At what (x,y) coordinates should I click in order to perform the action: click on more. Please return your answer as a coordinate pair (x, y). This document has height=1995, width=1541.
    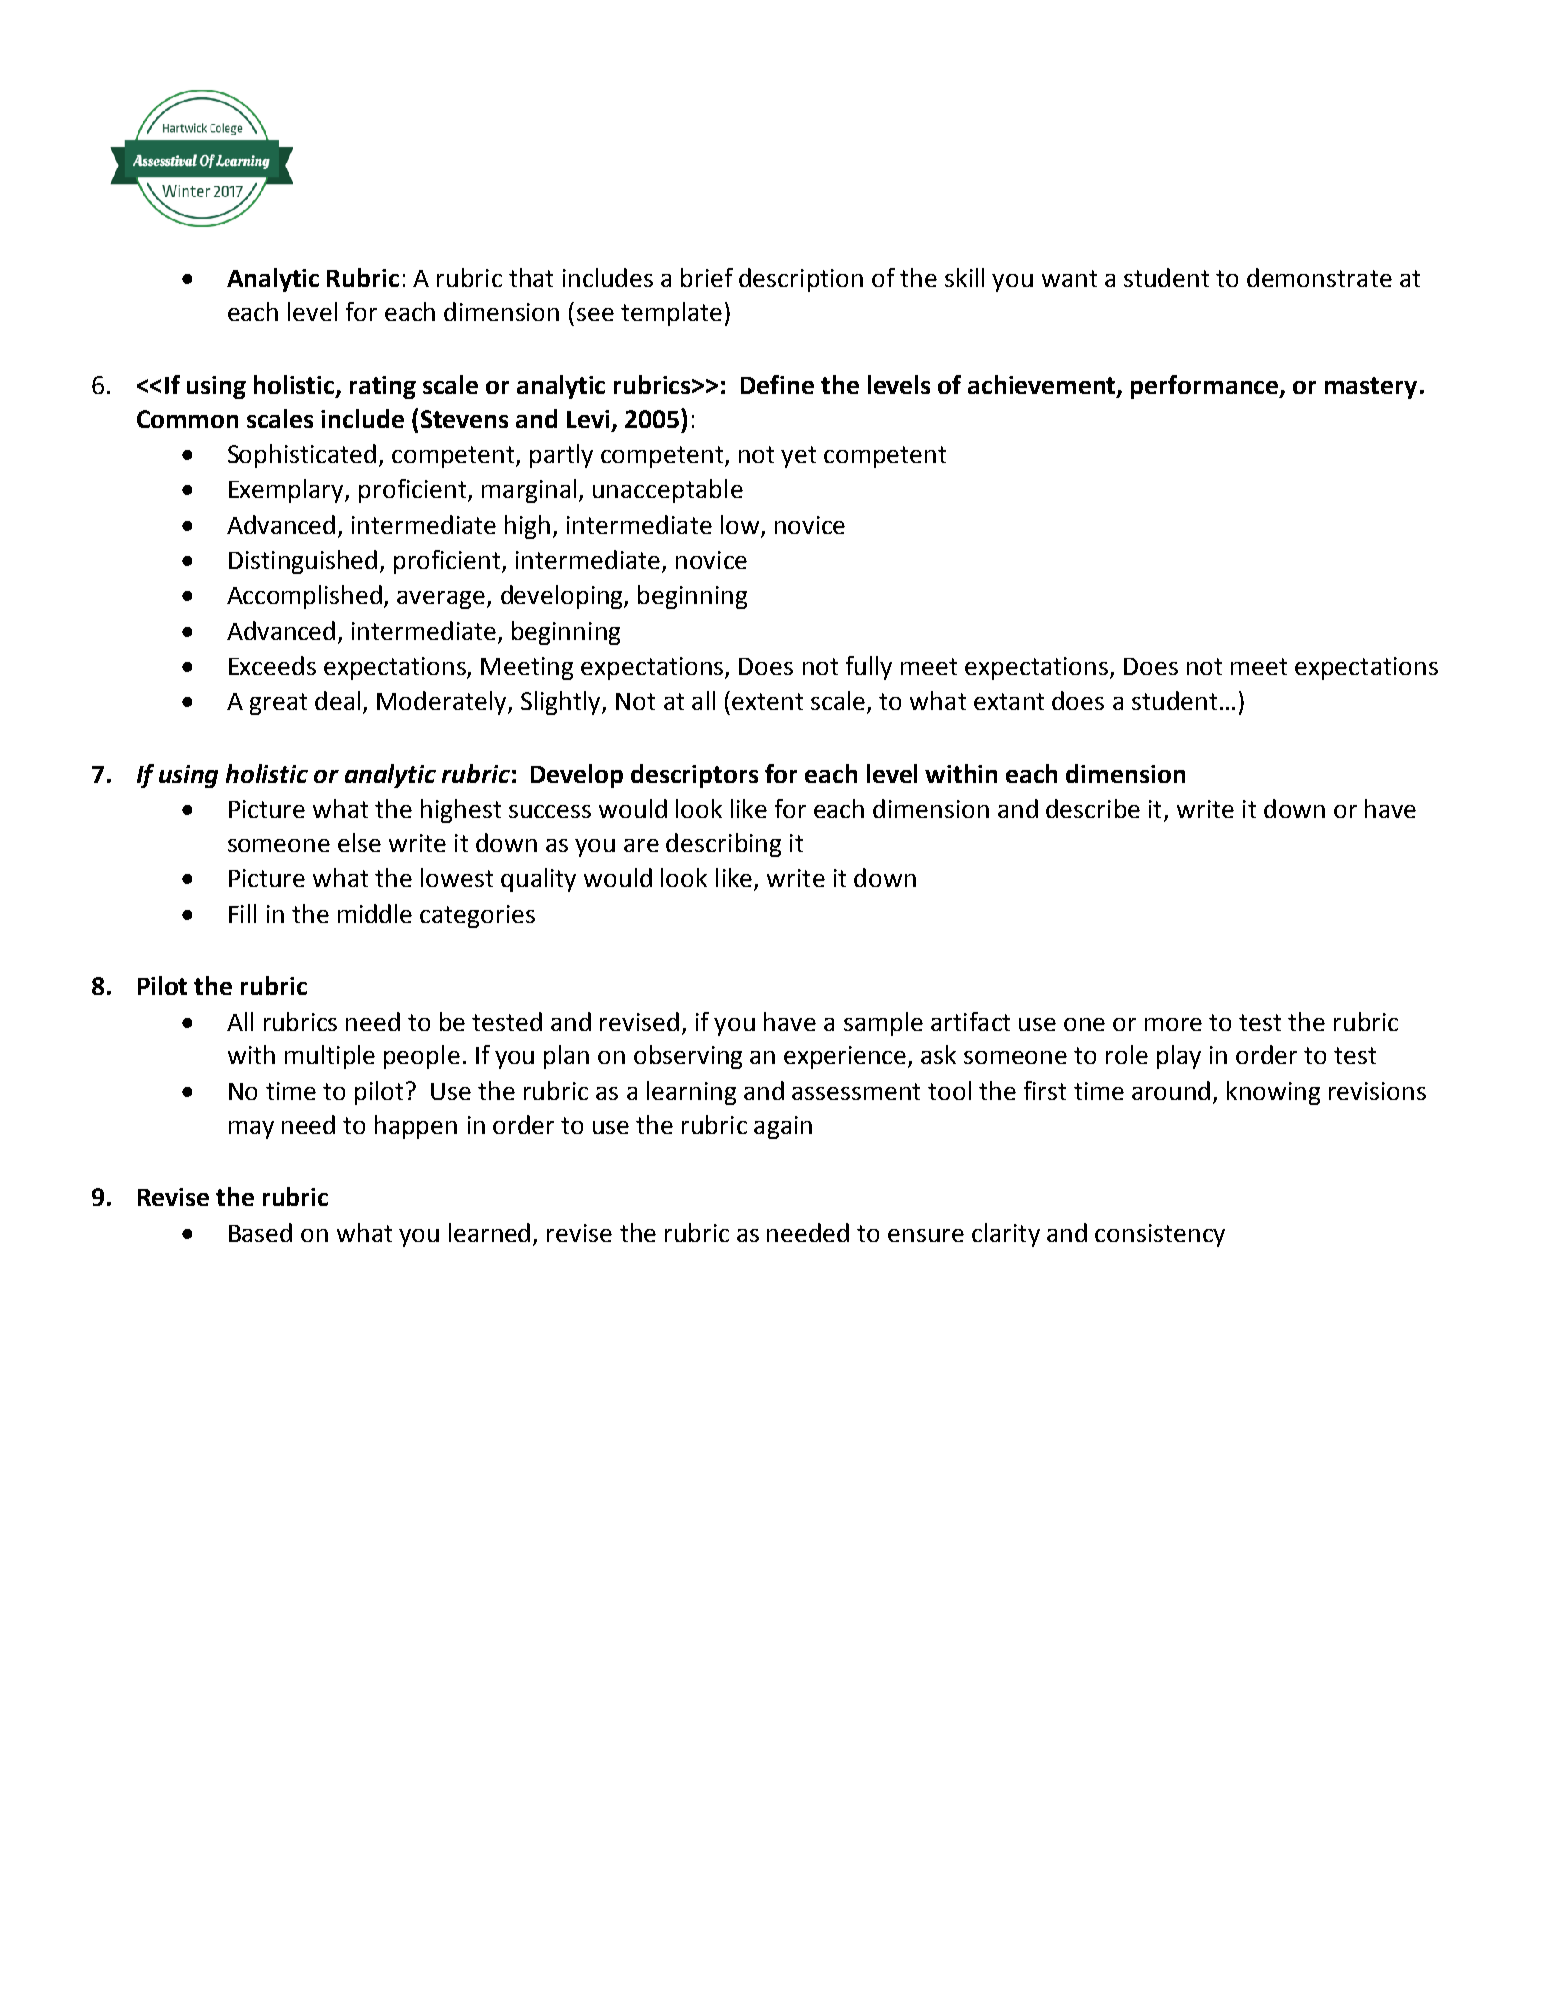
    Looking at the image, I should click on (1173, 1024).
